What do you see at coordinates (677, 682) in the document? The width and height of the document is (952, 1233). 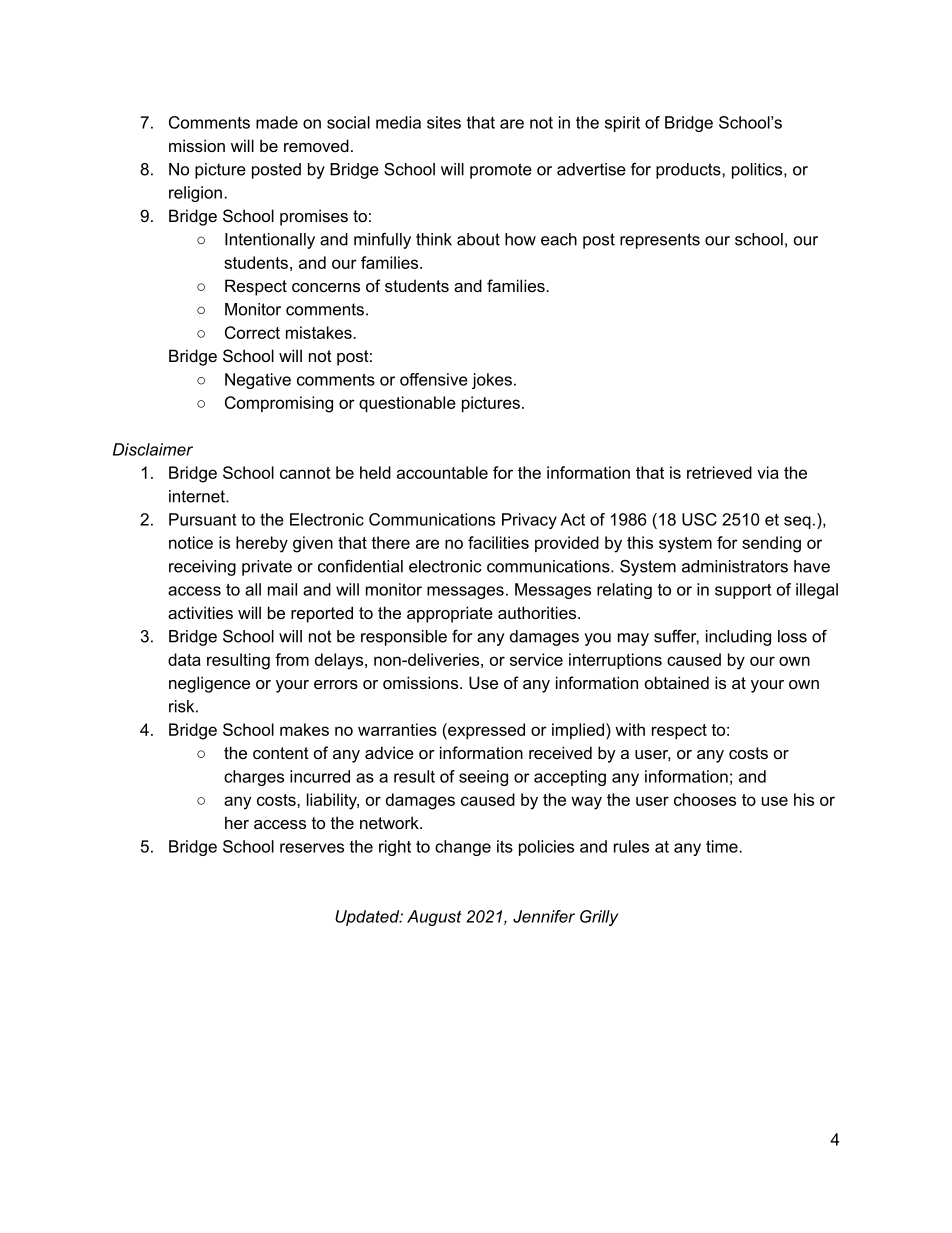 I see `obtained` at bounding box center [677, 682].
